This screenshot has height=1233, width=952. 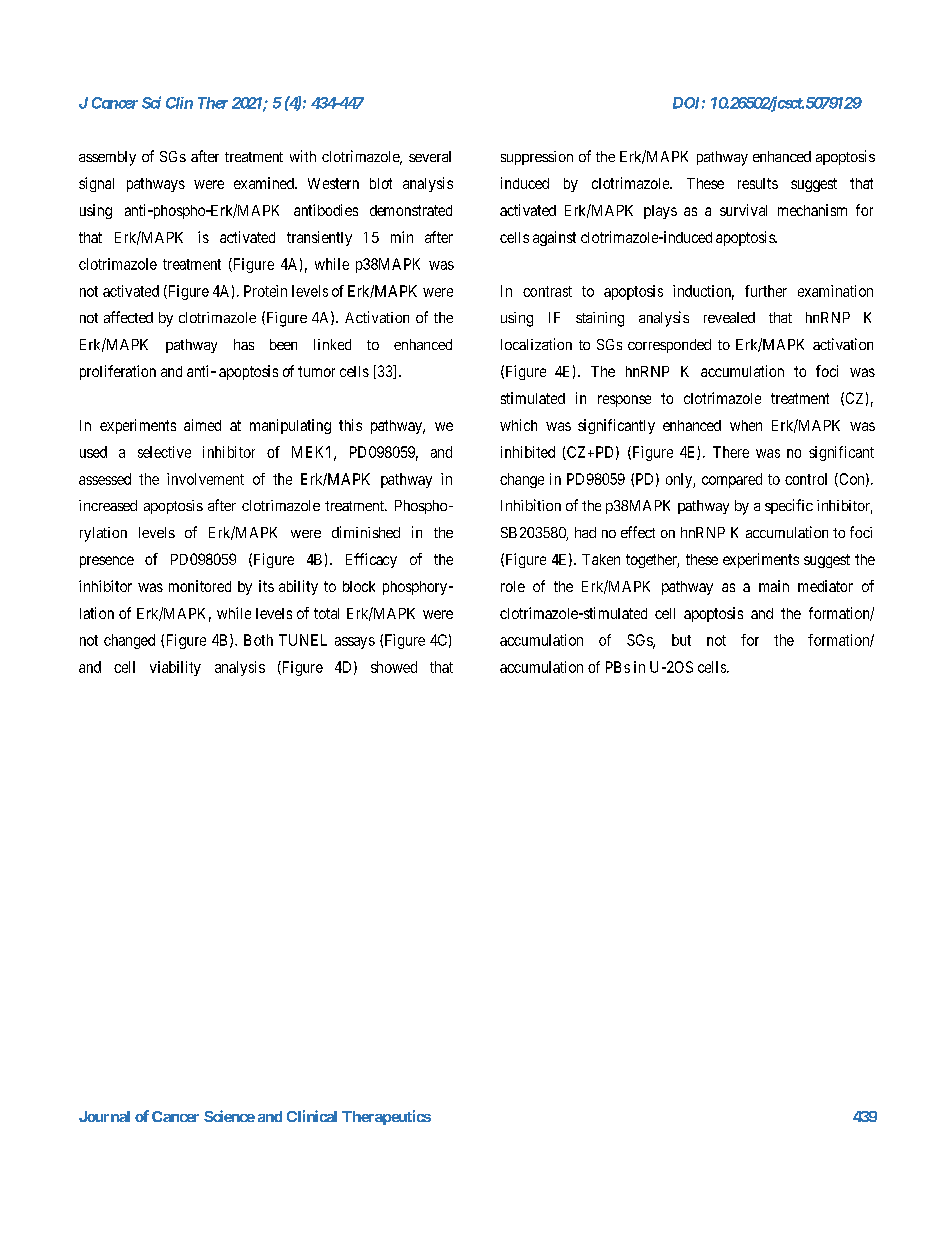 What do you see at coordinates (104, 1116) in the screenshot?
I see `Journal` at bounding box center [104, 1116].
